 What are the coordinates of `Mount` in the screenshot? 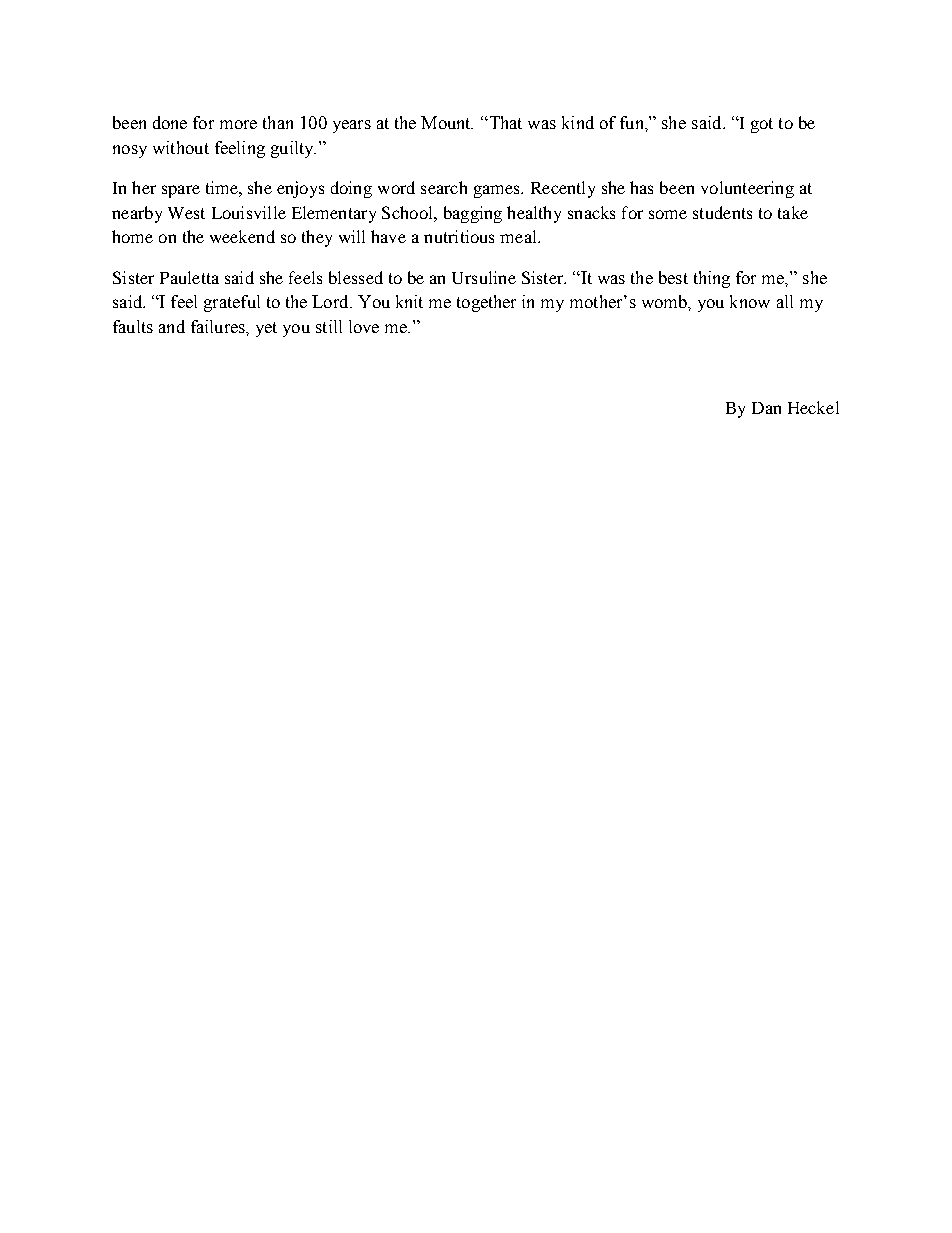 It's located at (447, 122).
